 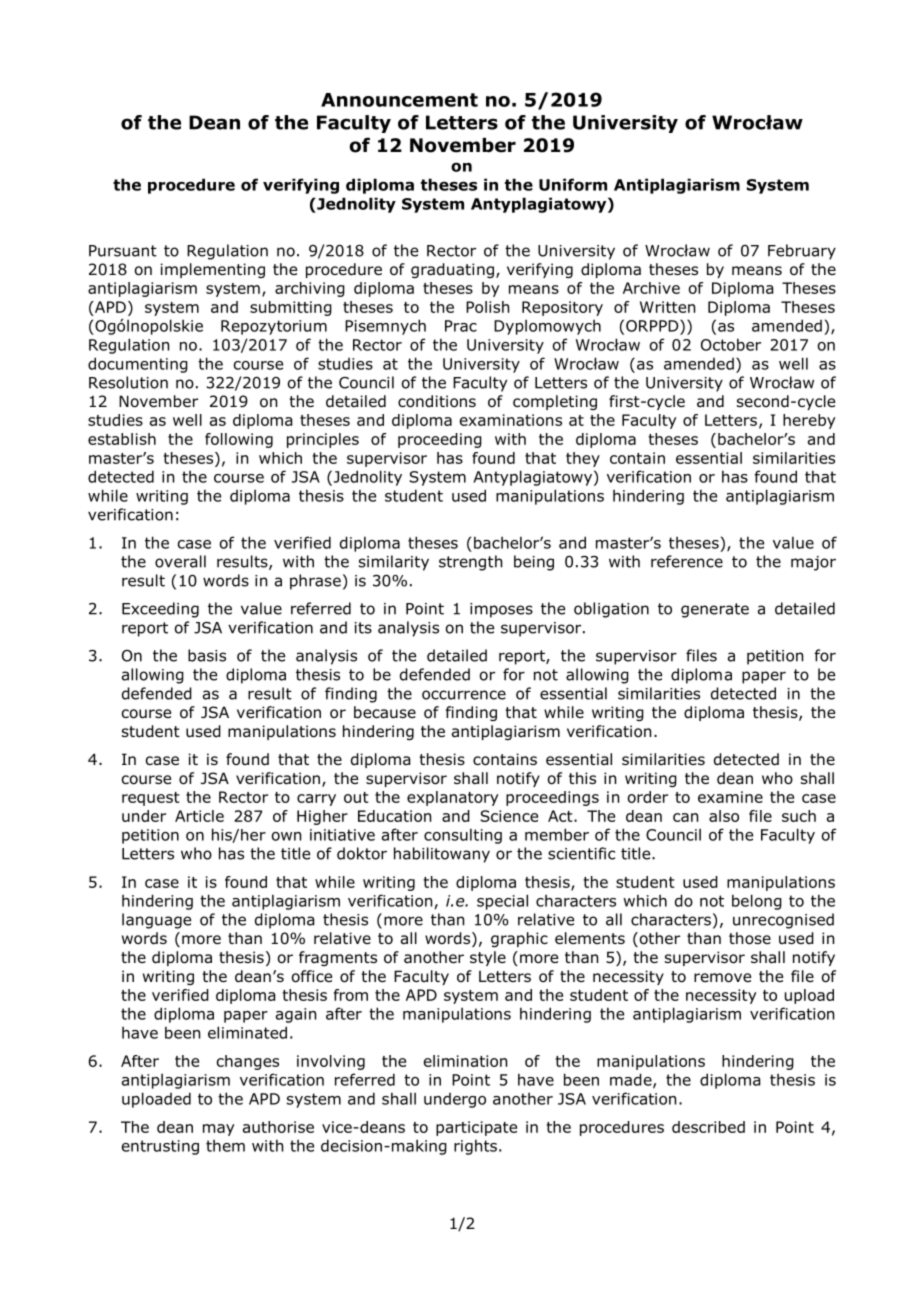 What do you see at coordinates (399, 100) in the document?
I see `Announcement` at bounding box center [399, 100].
